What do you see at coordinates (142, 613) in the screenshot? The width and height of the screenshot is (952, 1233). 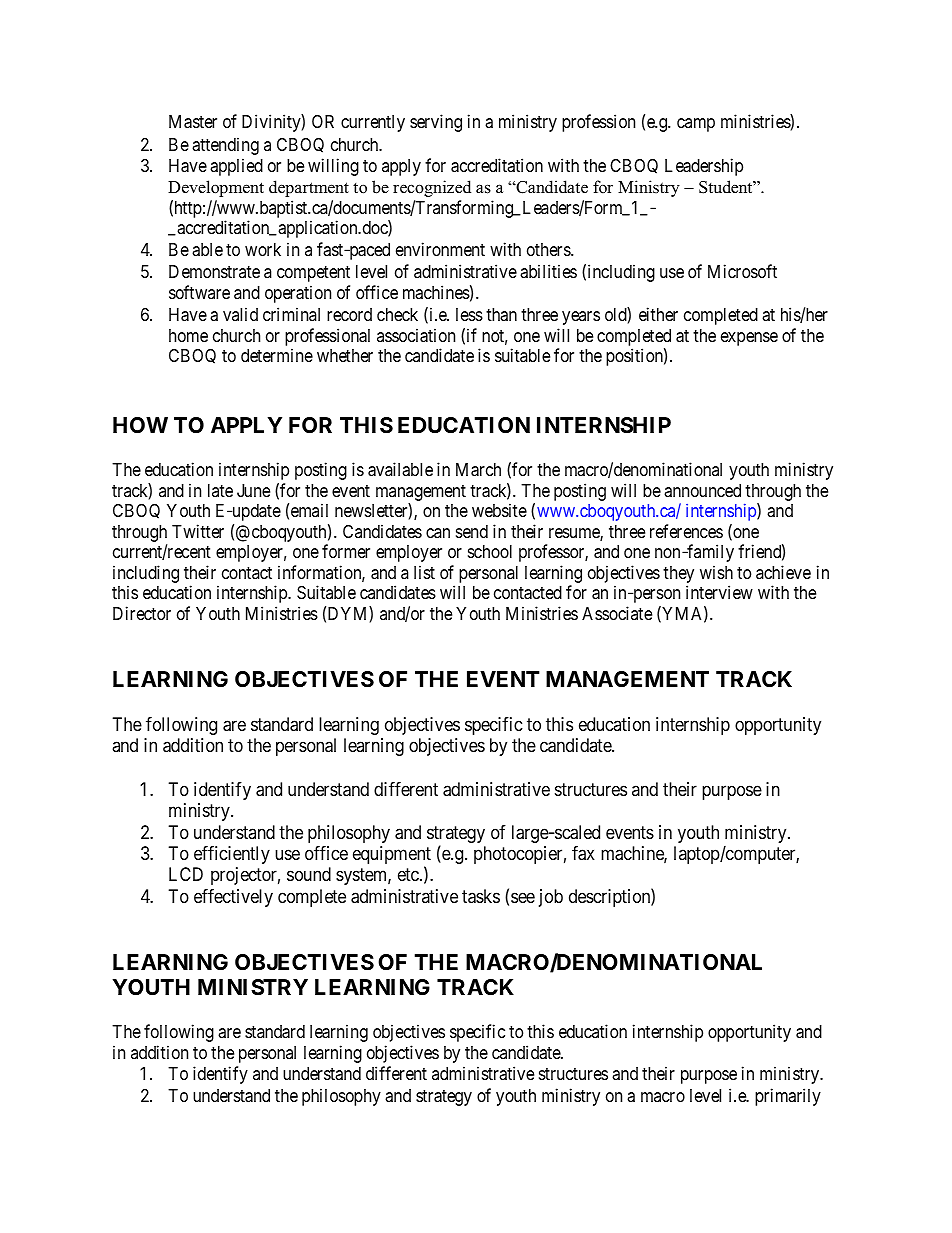 I see `Director` at bounding box center [142, 613].
